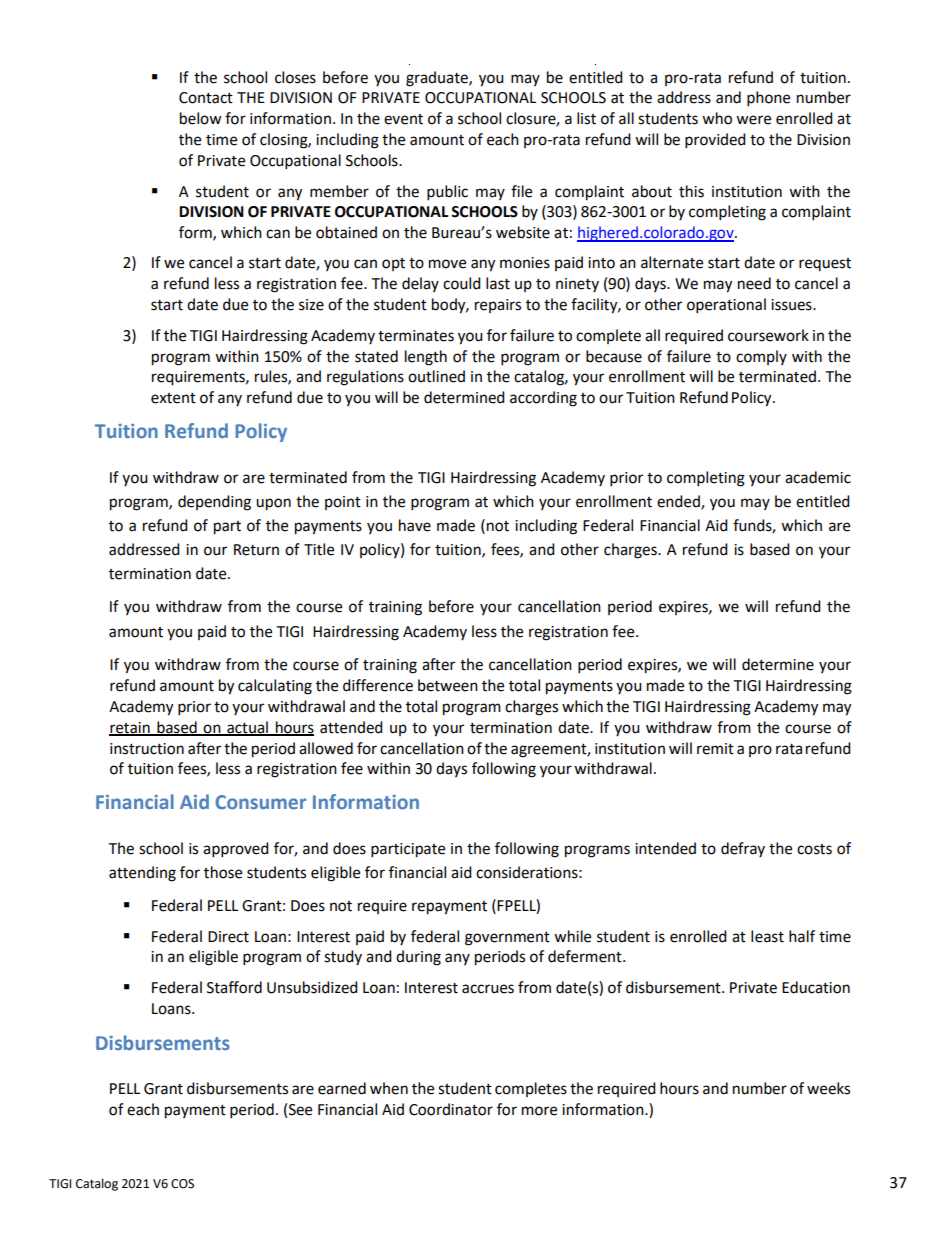 The height and width of the screenshot is (1233, 952). Describe the element at coordinates (828, 1088) in the screenshot. I see `weeks` at that location.
